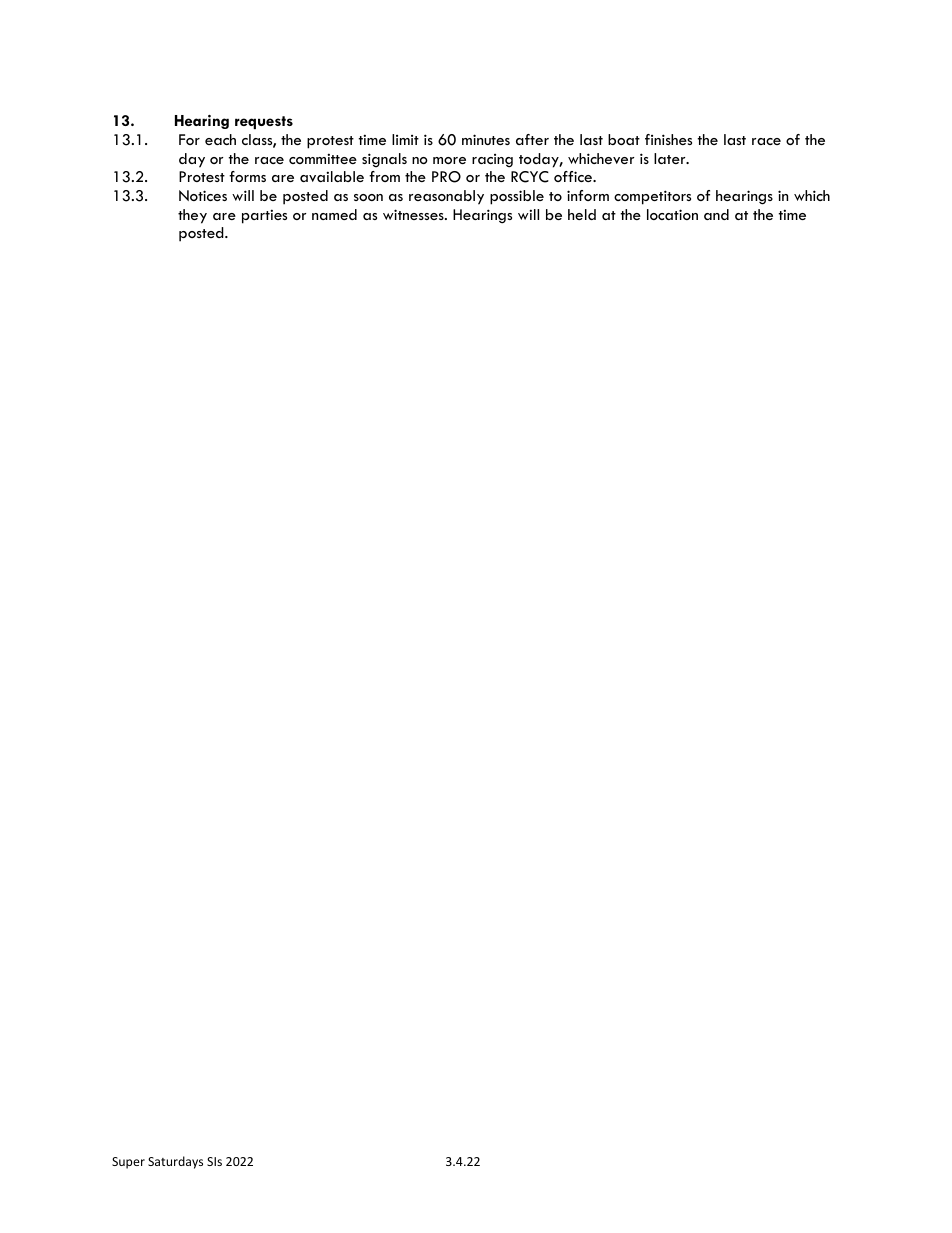 The height and width of the screenshot is (1233, 952). What do you see at coordinates (672, 214) in the screenshot?
I see `location` at bounding box center [672, 214].
